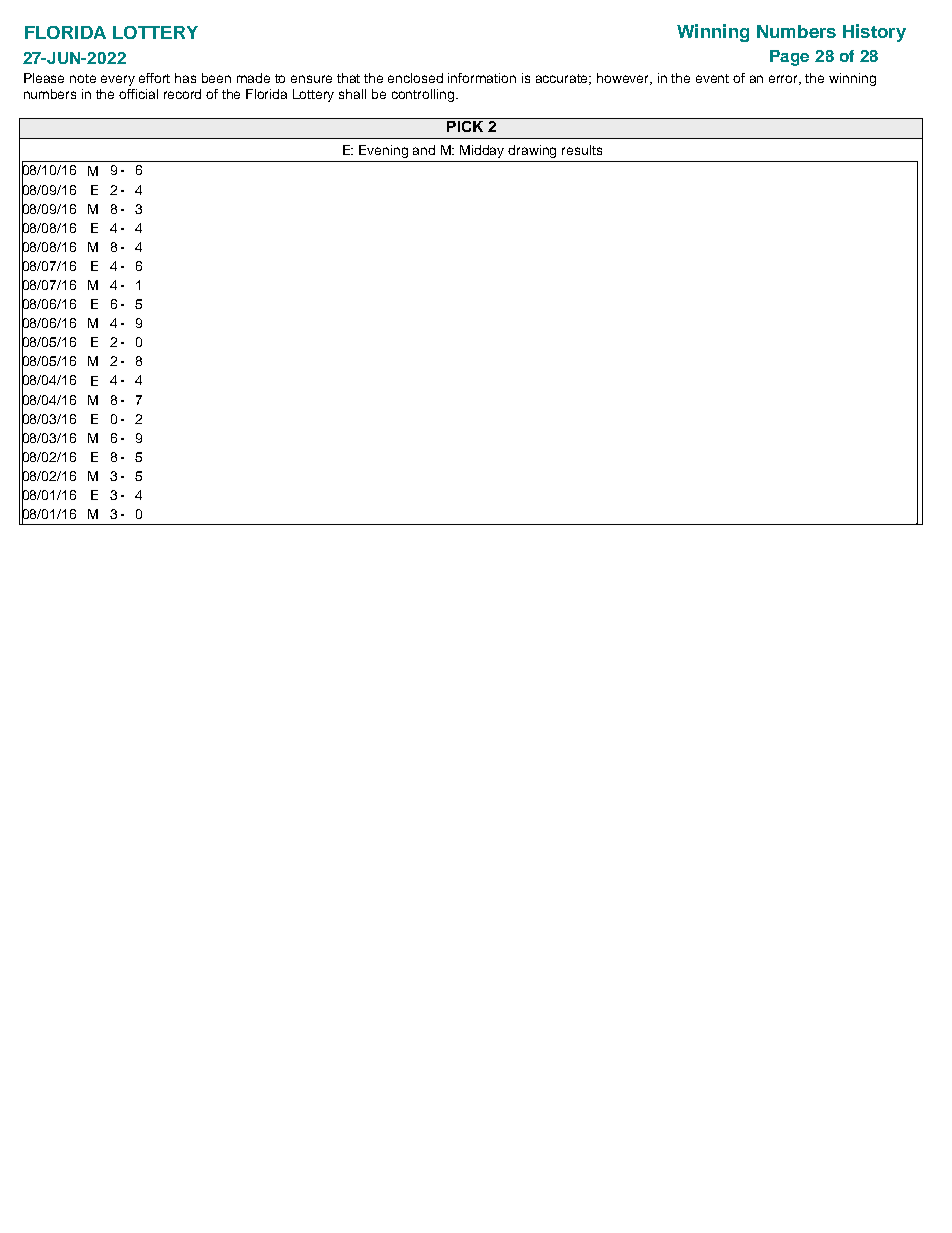 The image size is (952, 1233). Describe the element at coordinates (118, 80) in the image. I see `every` at that location.
